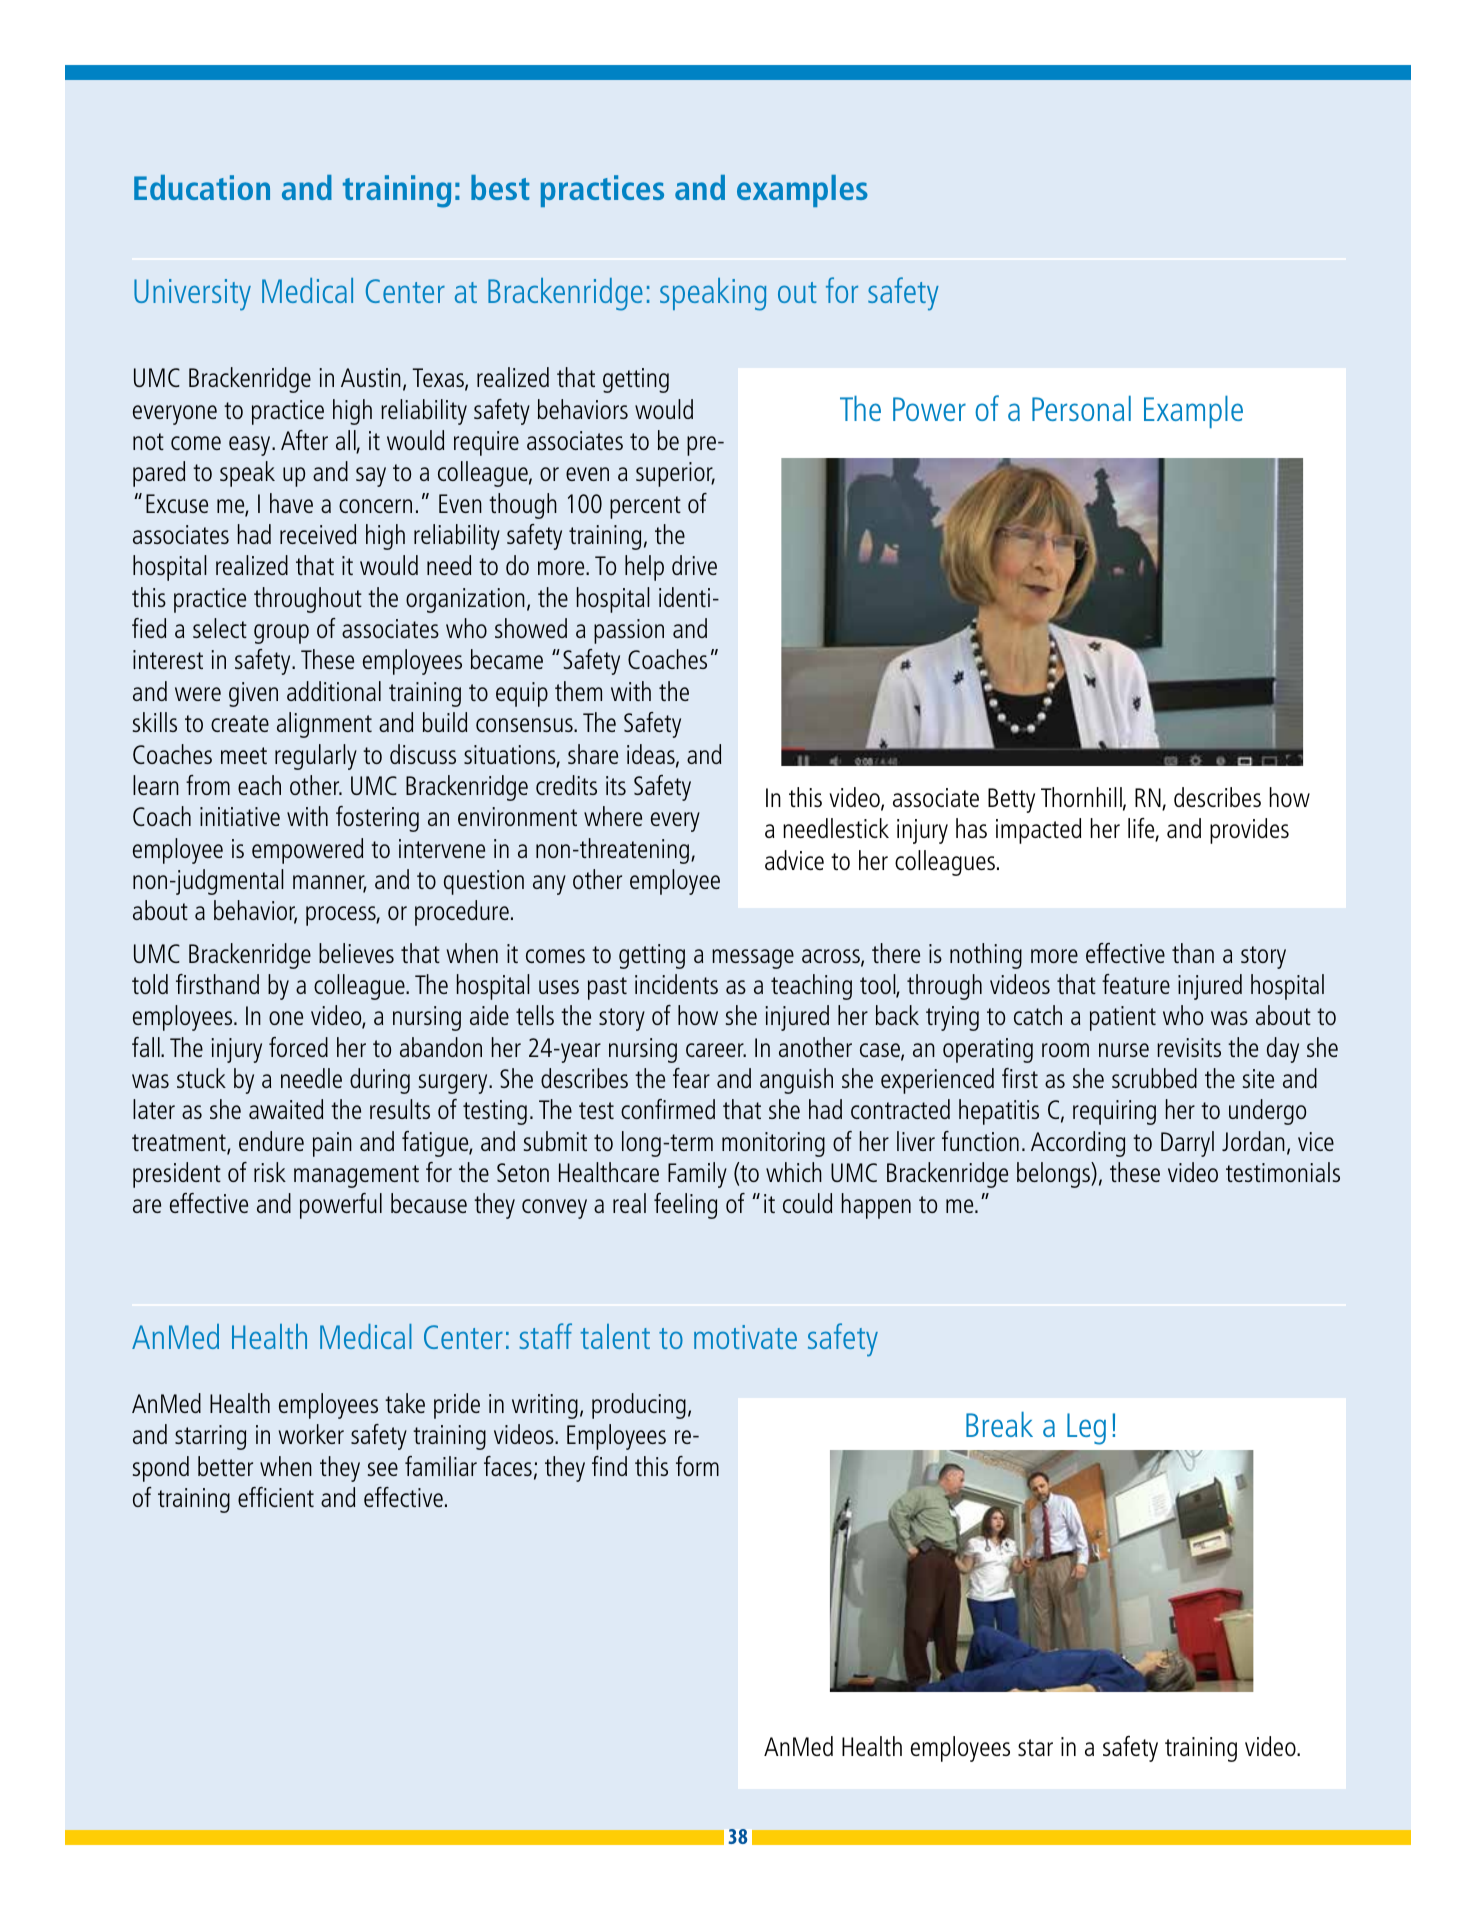 The height and width of the screenshot is (1910, 1476). I want to click on provides, so click(1249, 831).
